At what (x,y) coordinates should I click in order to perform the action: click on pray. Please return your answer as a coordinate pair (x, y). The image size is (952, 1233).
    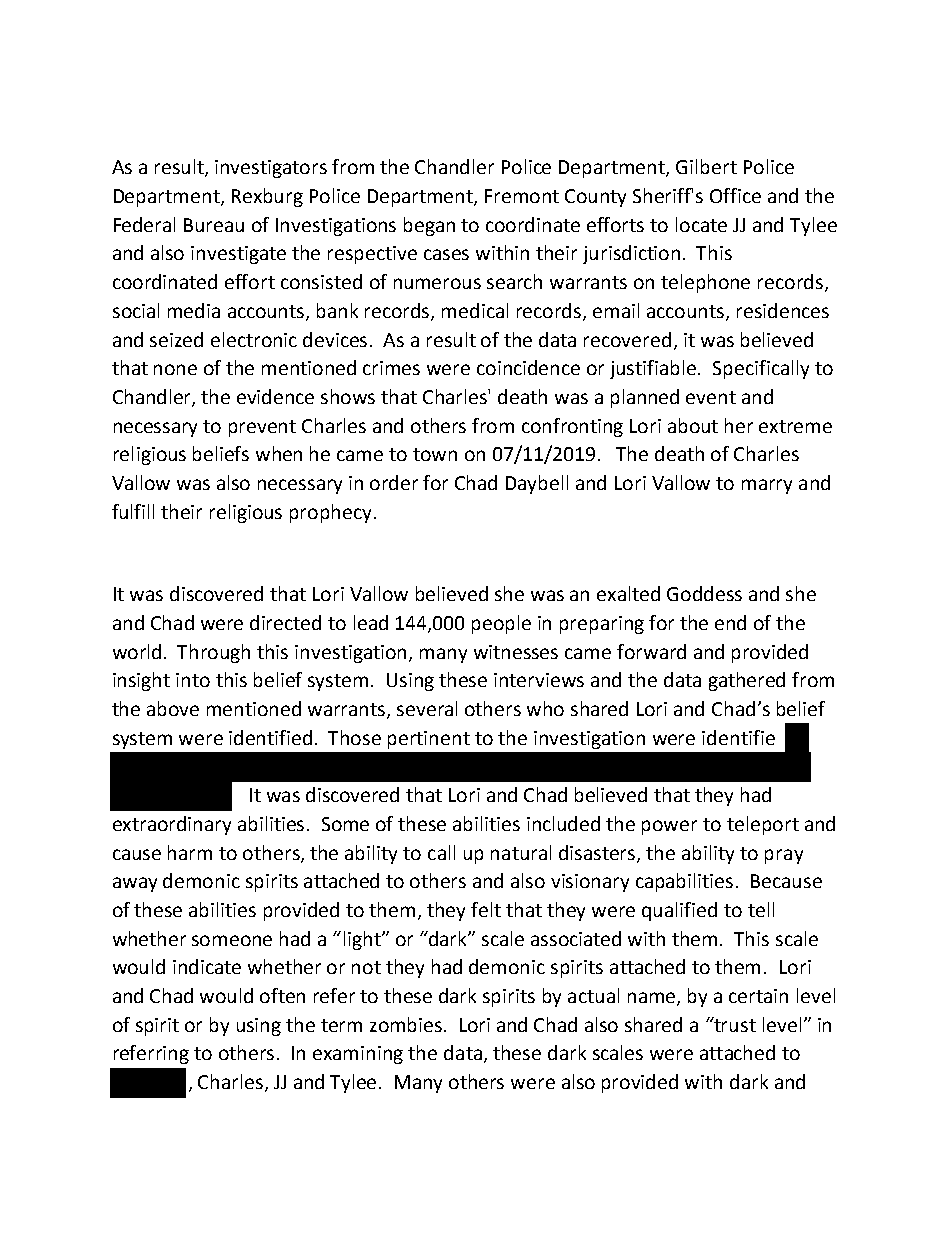
    Looking at the image, I should click on (784, 856).
